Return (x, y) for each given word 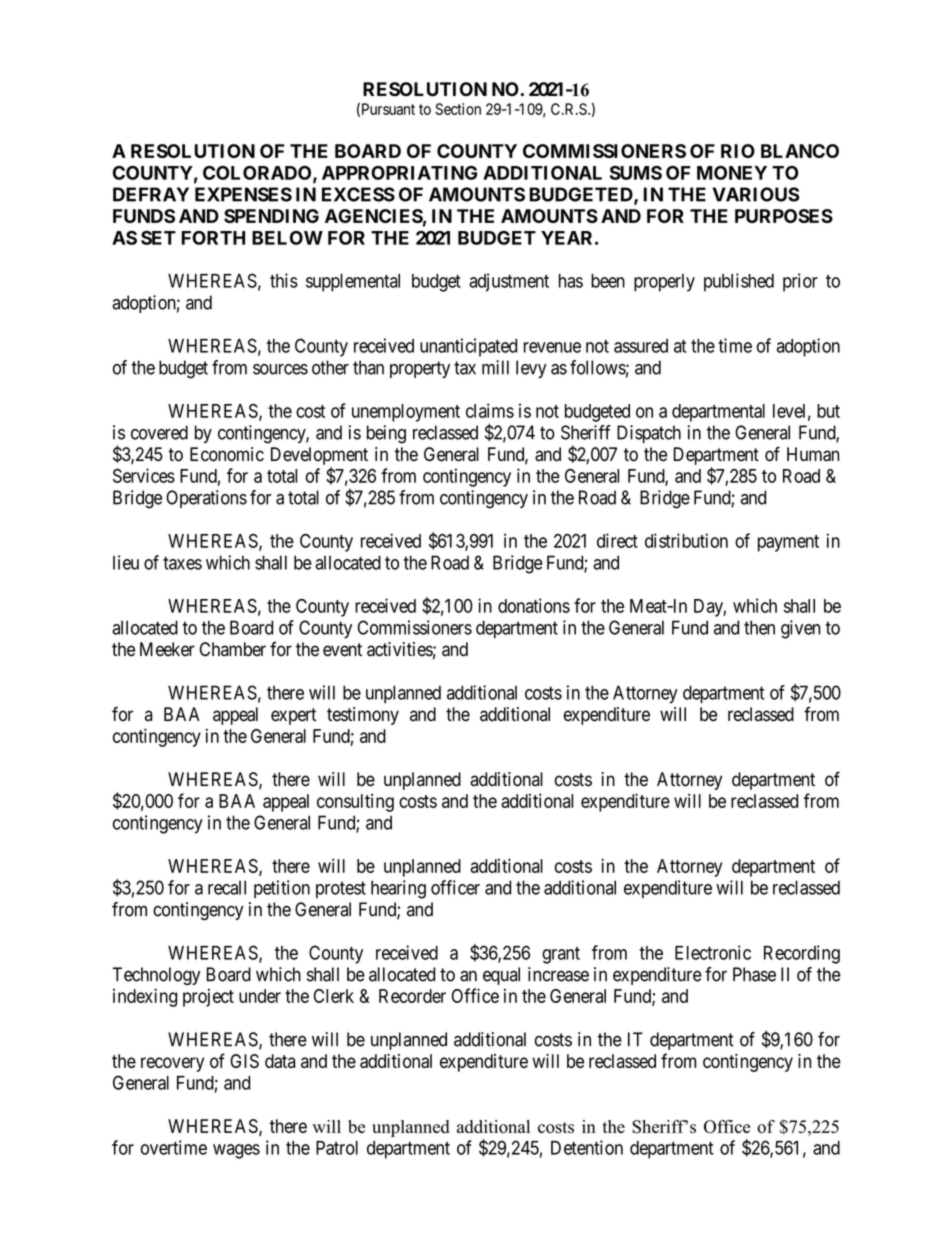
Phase (754, 974)
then (759, 627)
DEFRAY (151, 194)
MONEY (732, 173)
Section (458, 109)
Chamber (233, 649)
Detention (587, 1147)
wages (236, 1151)
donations (534, 605)
